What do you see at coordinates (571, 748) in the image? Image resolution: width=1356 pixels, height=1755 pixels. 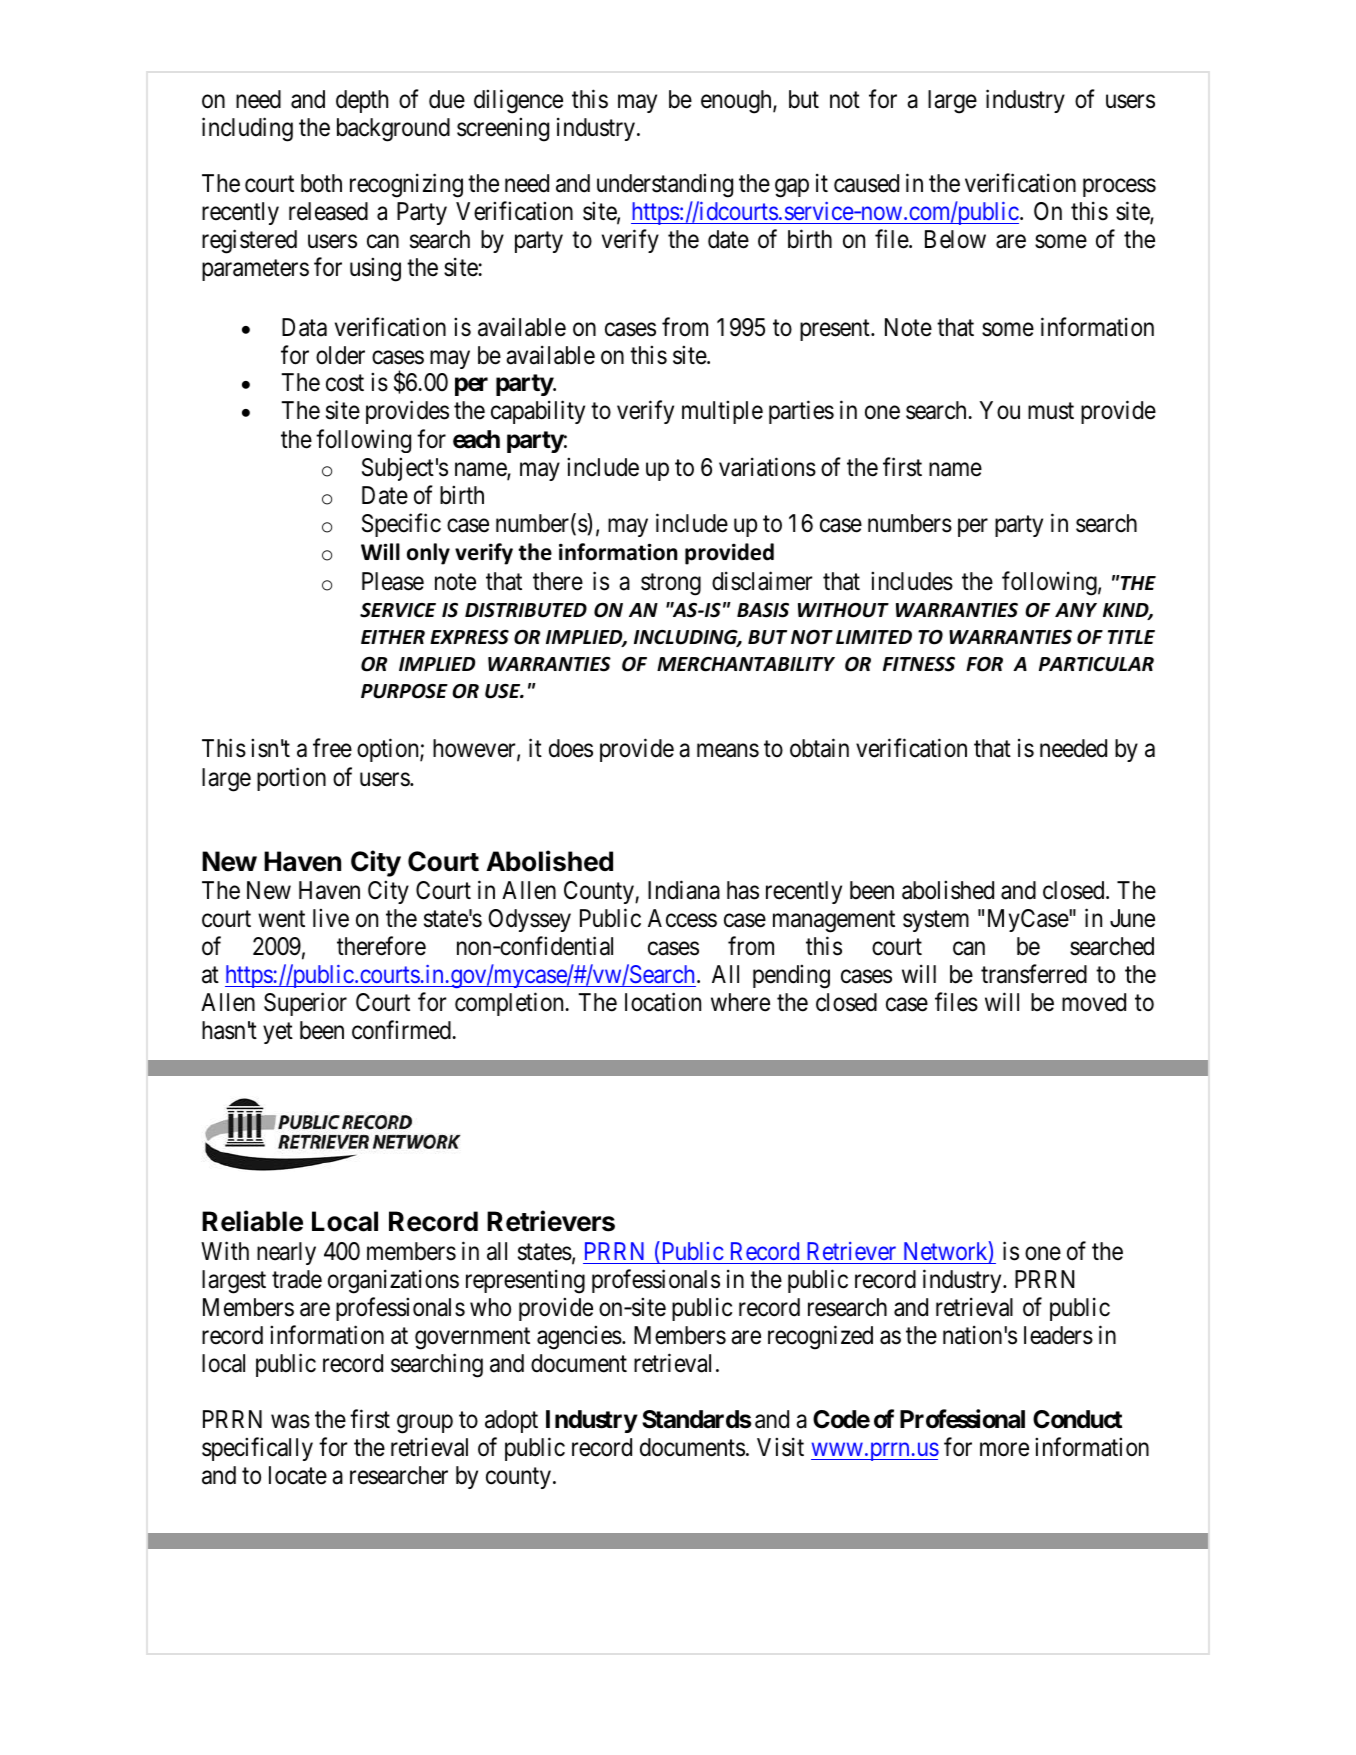 I see `does` at bounding box center [571, 748].
